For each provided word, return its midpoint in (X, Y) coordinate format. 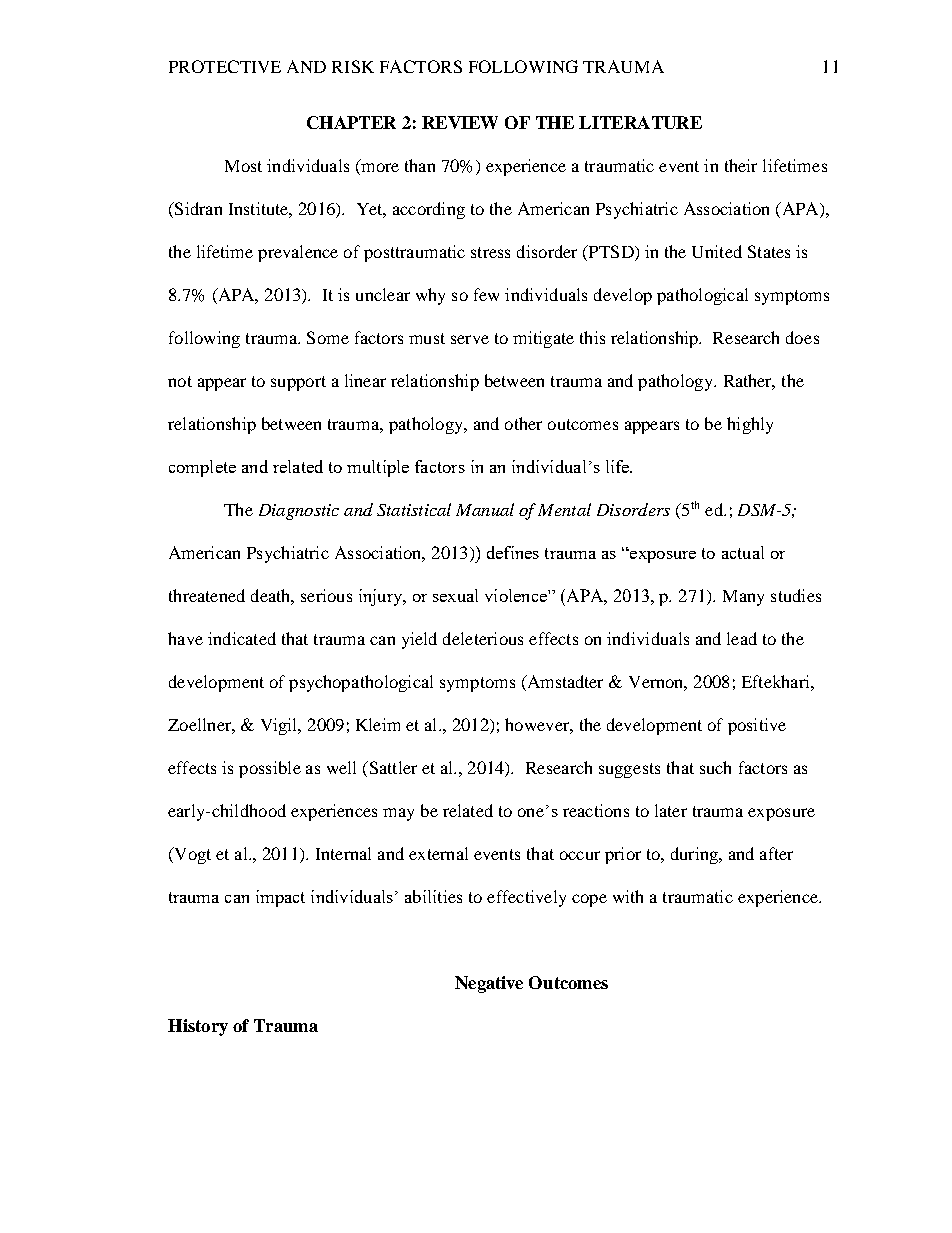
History (198, 1027)
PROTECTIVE (225, 66)
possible (270, 769)
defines (513, 552)
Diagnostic (299, 512)
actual (743, 552)
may (398, 814)
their (741, 165)
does (802, 337)
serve (470, 339)
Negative (489, 984)
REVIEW (460, 122)
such (715, 767)
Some (328, 337)
